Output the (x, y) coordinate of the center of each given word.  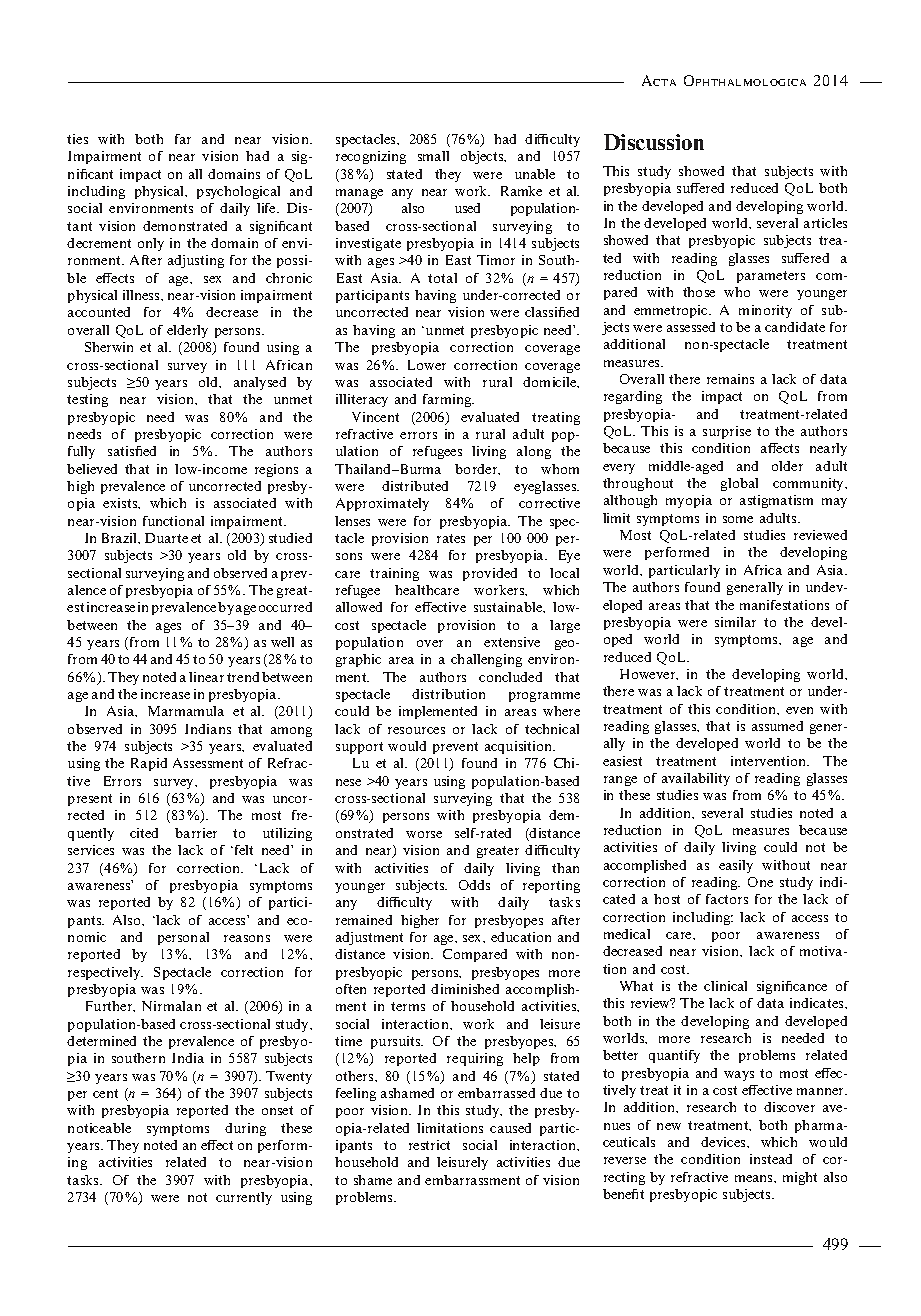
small (433, 156)
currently (244, 1198)
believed (92, 469)
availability (696, 779)
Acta (659, 80)
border (477, 469)
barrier (196, 833)
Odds (474, 885)
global (739, 484)
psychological (238, 192)
